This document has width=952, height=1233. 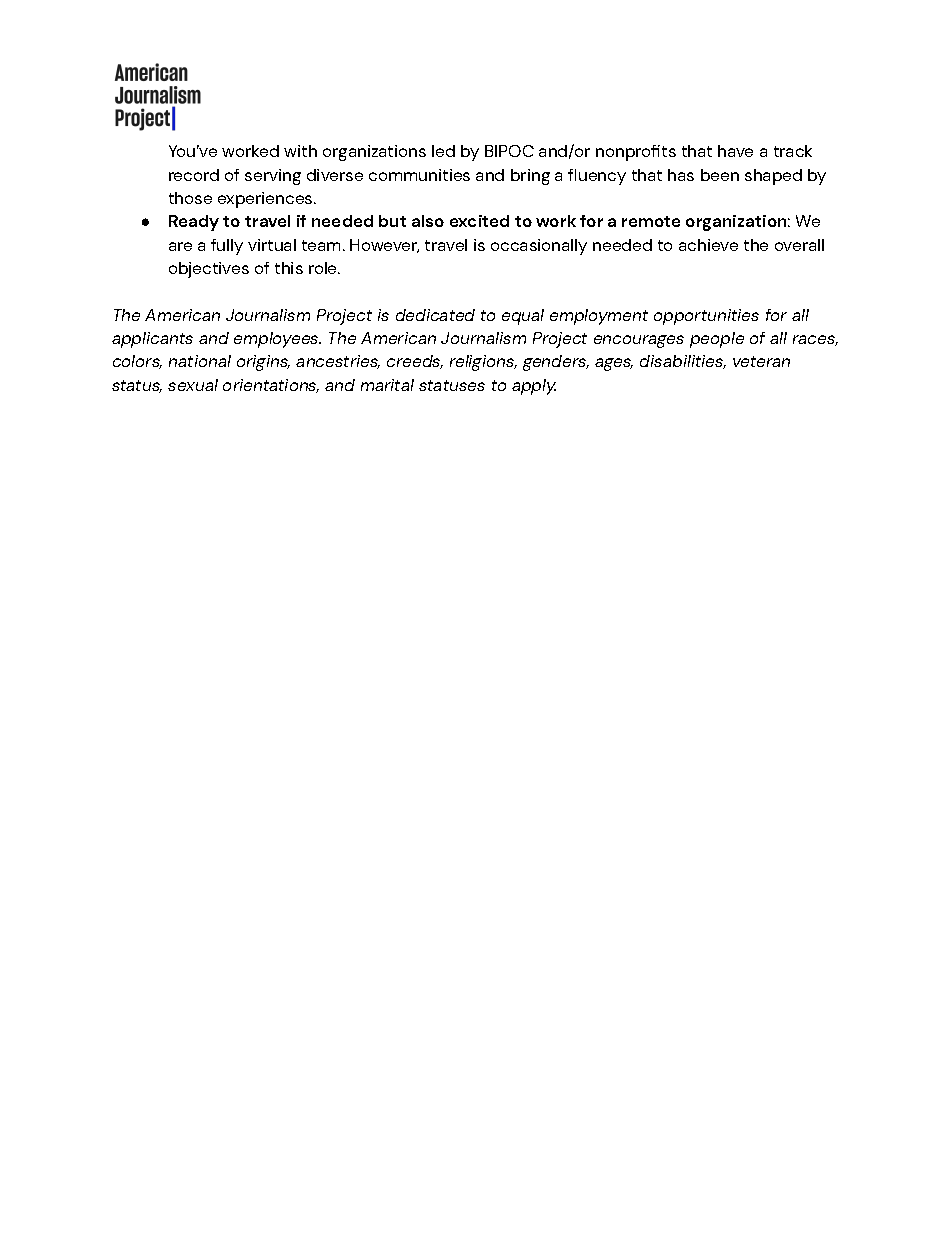 What do you see at coordinates (300, 151) in the document?
I see `with` at bounding box center [300, 151].
